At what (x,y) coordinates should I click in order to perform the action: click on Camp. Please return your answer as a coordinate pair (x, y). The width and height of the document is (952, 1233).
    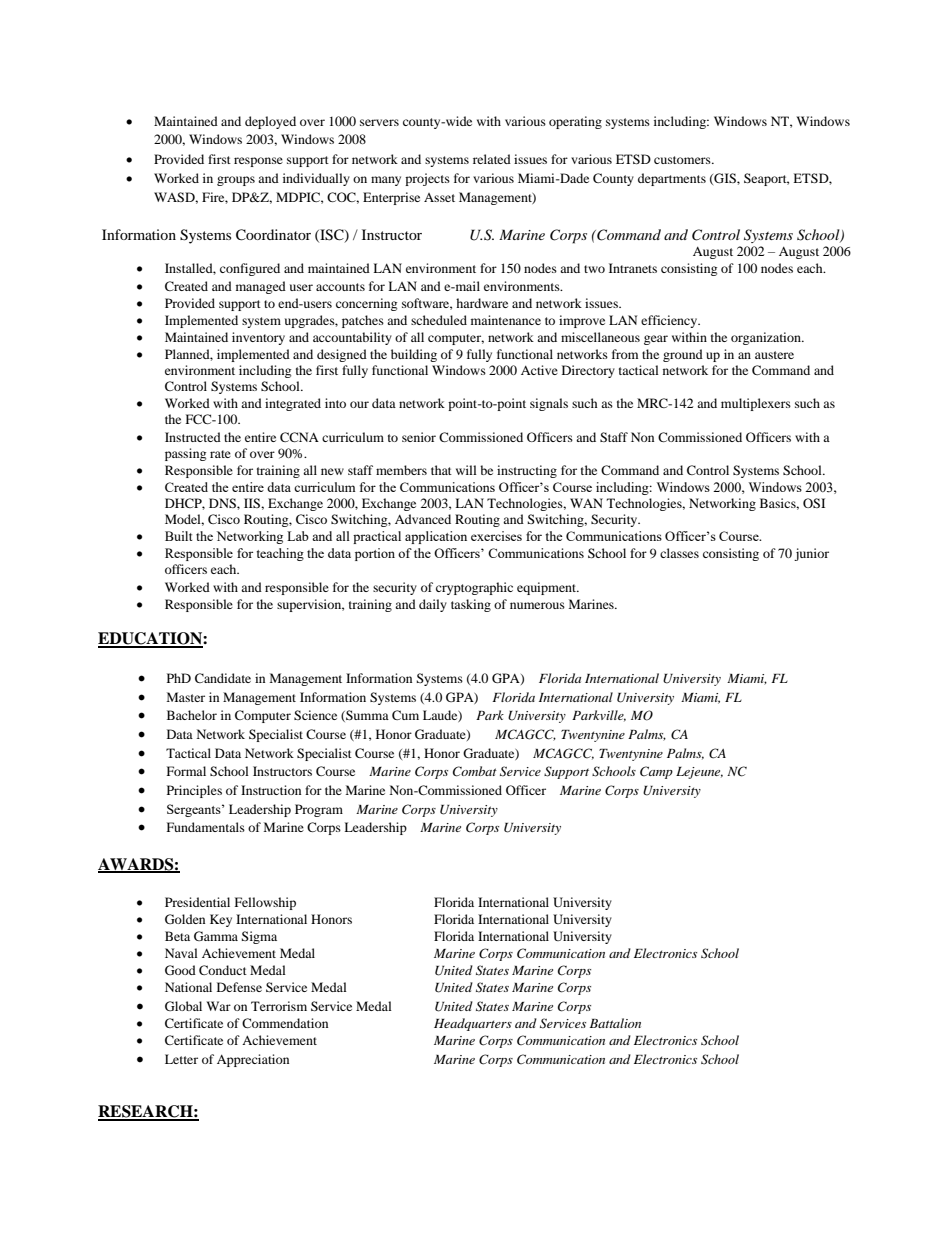
    Looking at the image, I should click on (656, 772).
